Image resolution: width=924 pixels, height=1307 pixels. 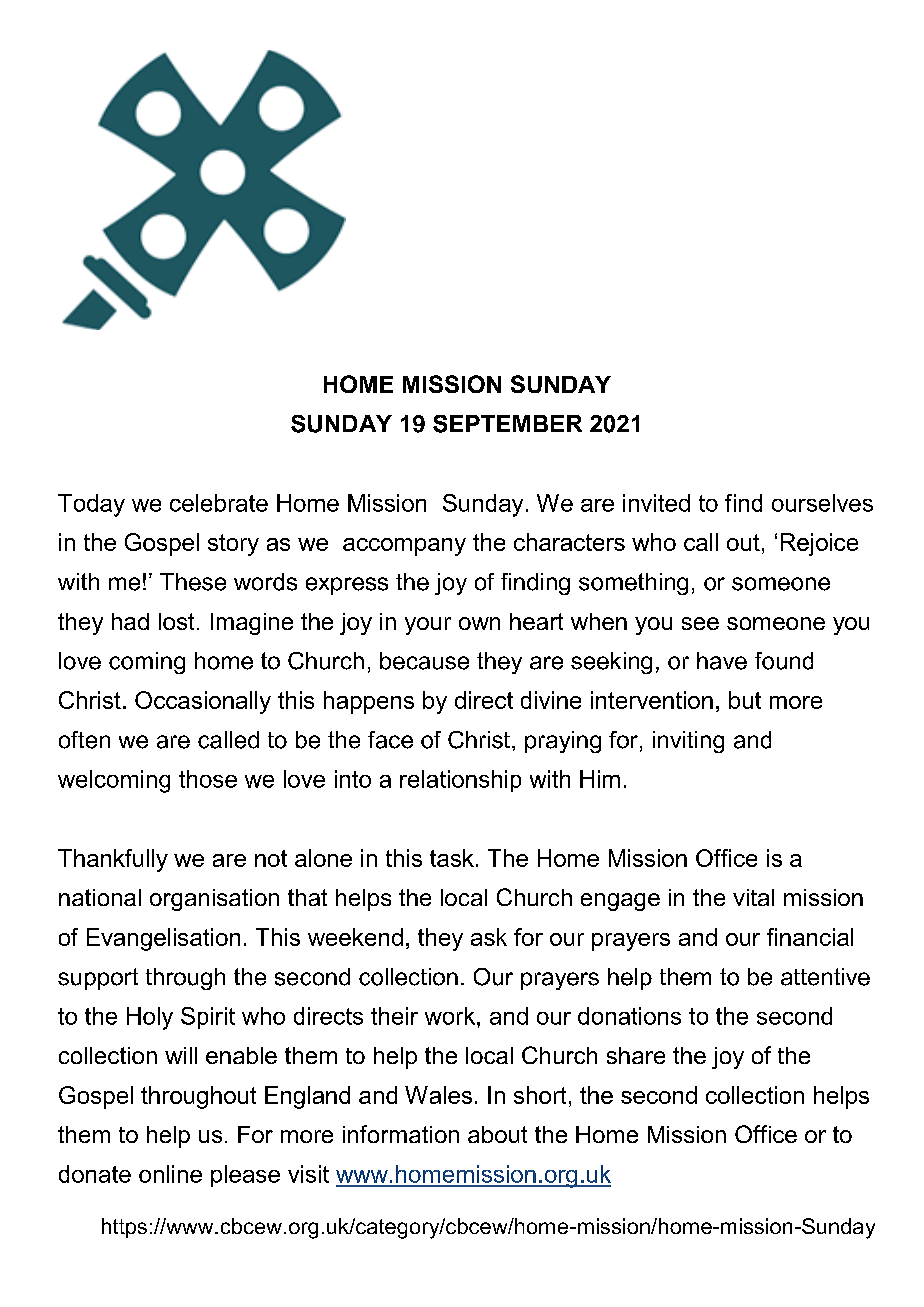 I want to click on about, so click(x=497, y=1134).
